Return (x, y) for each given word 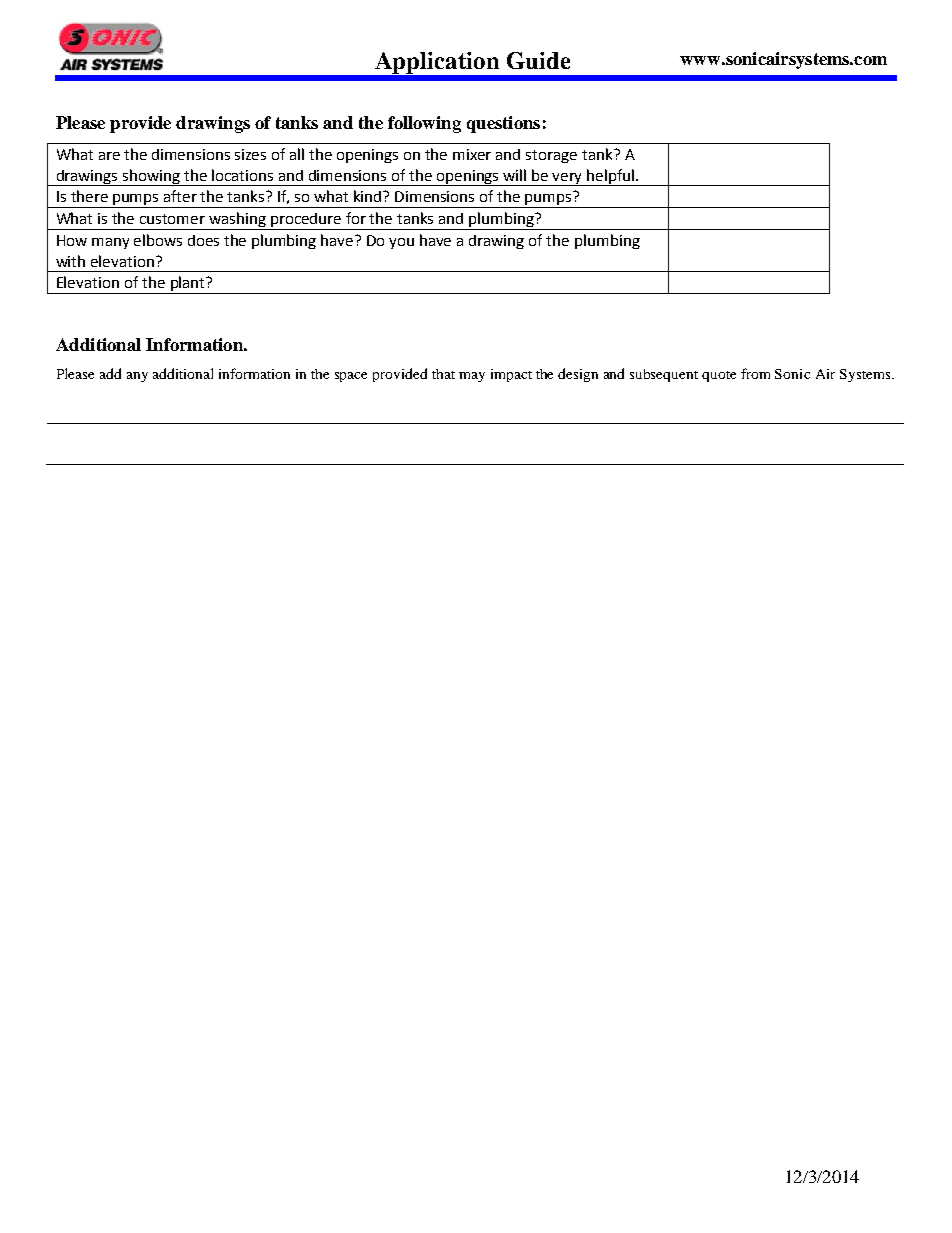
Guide (538, 60)
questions (503, 124)
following (424, 124)
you (401, 243)
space (351, 377)
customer (172, 219)
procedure (306, 221)
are (109, 156)
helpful (611, 177)
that (443, 374)
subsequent (664, 375)
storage (551, 156)
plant (187, 285)
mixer (472, 154)
